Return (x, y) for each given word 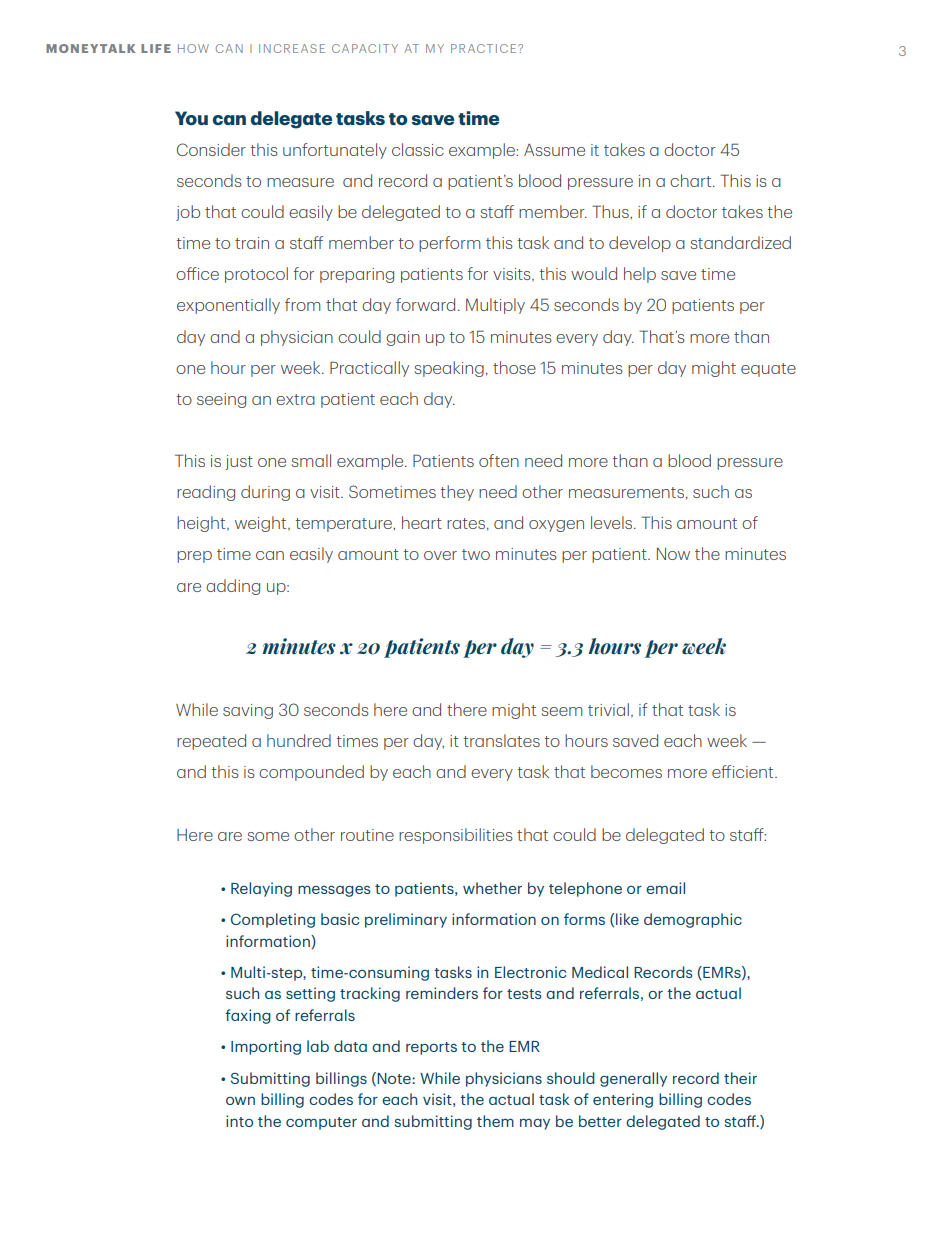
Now (673, 554)
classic (418, 149)
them (495, 1121)
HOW (193, 48)
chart (692, 180)
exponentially (228, 306)
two (476, 554)
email (665, 888)
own (240, 1101)
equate (768, 370)
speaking (449, 369)
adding (233, 587)
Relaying (261, 889)
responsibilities (456, 836)
